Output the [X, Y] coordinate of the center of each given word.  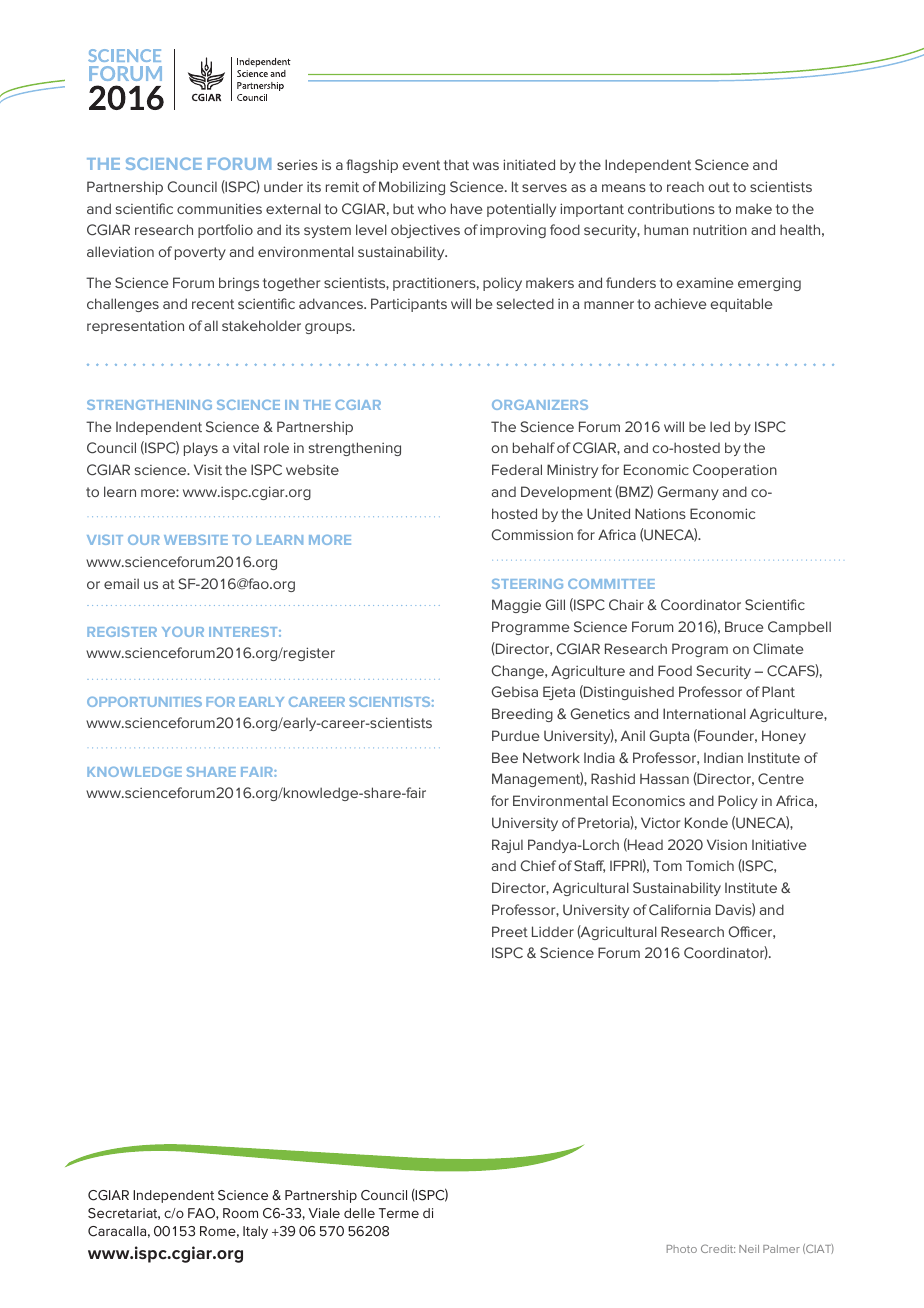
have [466, 208]
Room [240, 1213]
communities [219, 208]
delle [359, 1213]
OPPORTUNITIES [144, 702]
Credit [718, 1248]
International [704, 713]
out [719, 187]
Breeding [522, 715]
